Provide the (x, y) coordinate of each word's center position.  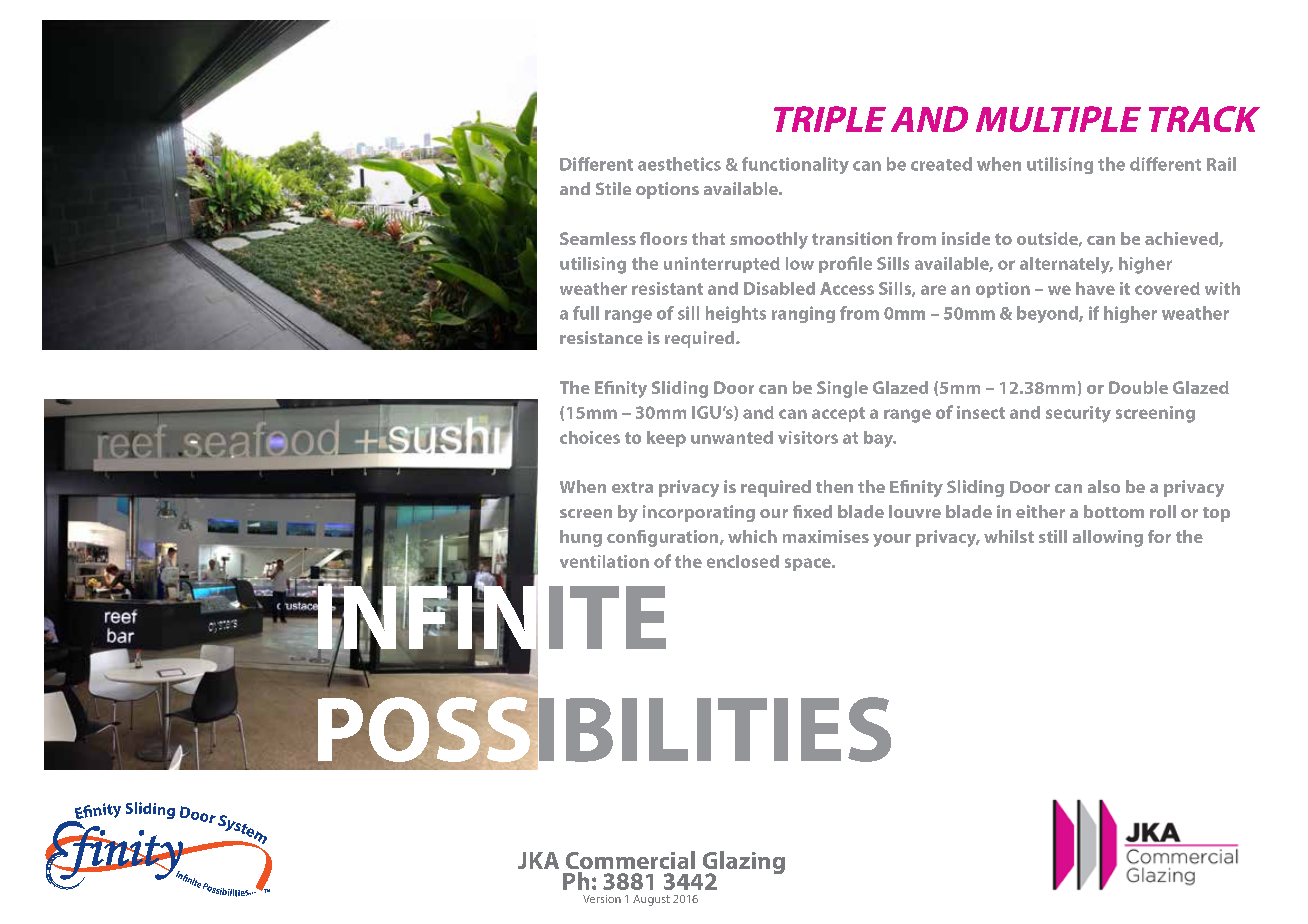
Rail (1221, 164)
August (651, 900)
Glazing (742, 864)
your (892, 540)
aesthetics (679, 164)
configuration (664, 538)
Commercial (630, 860)
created (941, 164)
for (1159, 536)
